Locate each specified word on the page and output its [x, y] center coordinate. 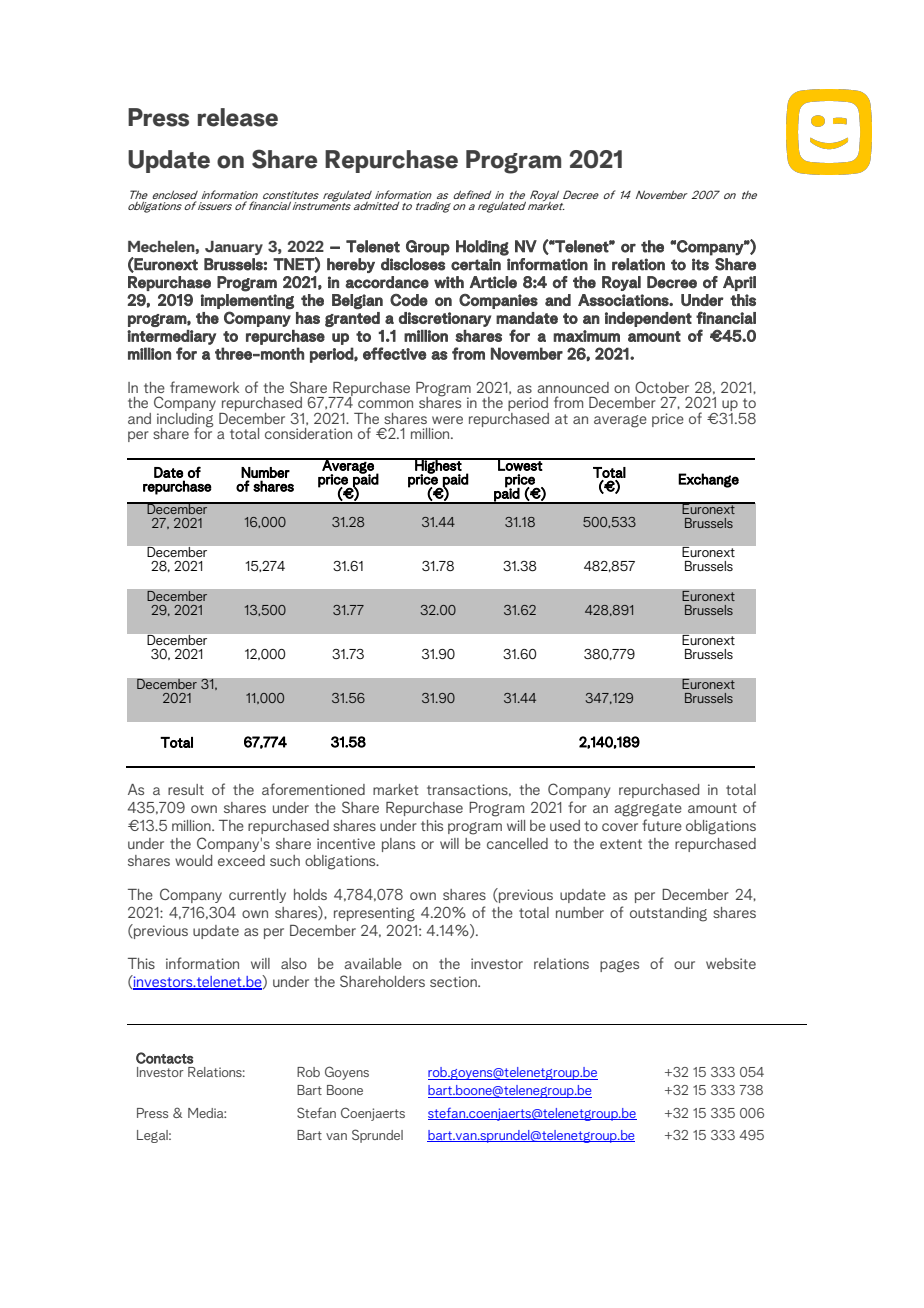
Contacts [164, 1058]
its [700, 264]
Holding [482, 248]
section [454, 981]
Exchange [708, 480]
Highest [438, 467]
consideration [308, 433]
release [238, 117]
